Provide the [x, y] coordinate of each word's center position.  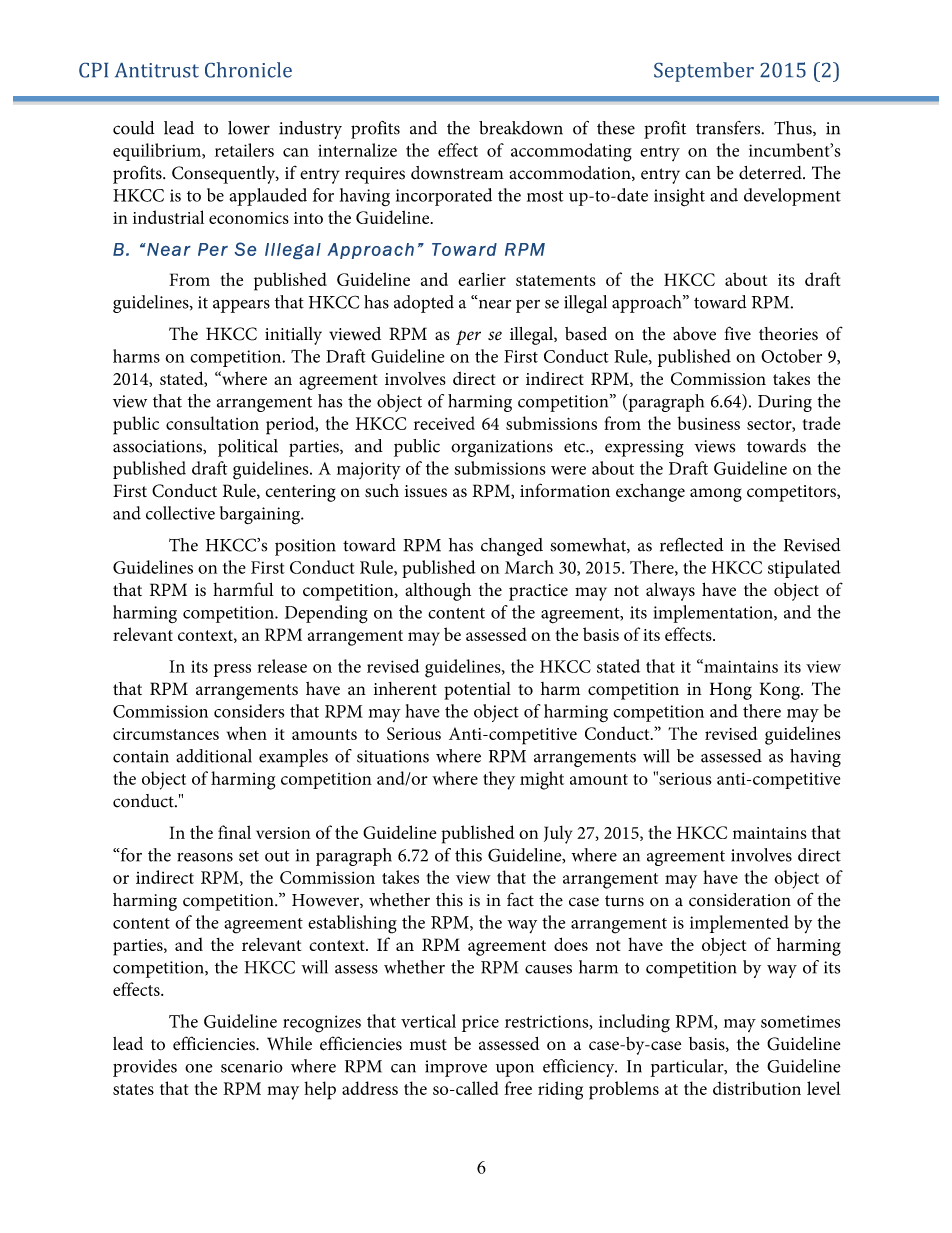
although [438, 592]
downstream [457, 173]
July [558, 834]
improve [456, 1068]
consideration [740, 900]
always [670, 592]
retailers [244, 150]
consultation [212, 423]
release [282, 666]
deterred [771, 173]
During [785, 403]
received [444, 423]
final [234, 832]
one [199, 1068]
